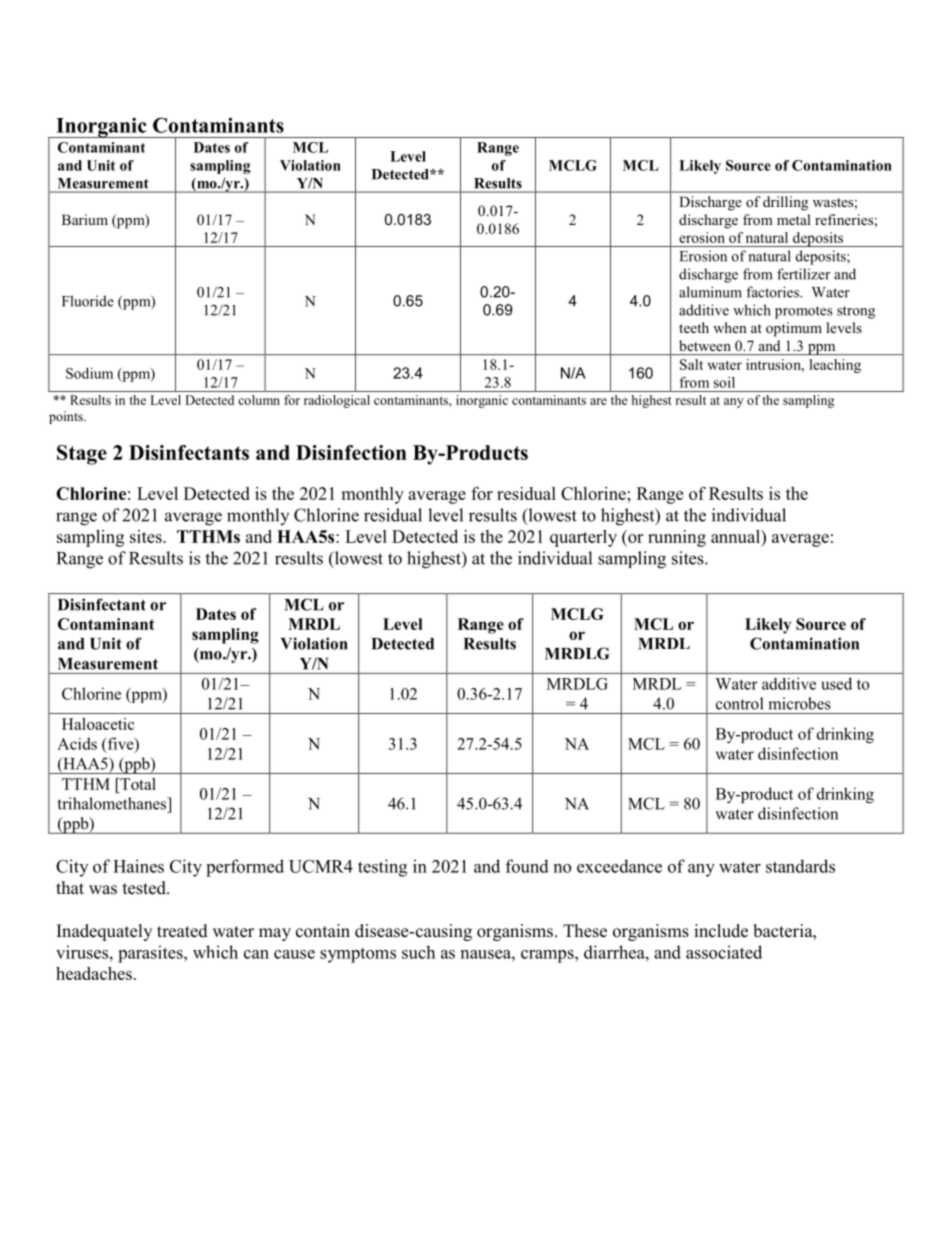 This page has width=952, height=1233. Describe the element at coordinates (85, 219) in the page. I see `Barium` at that location.
